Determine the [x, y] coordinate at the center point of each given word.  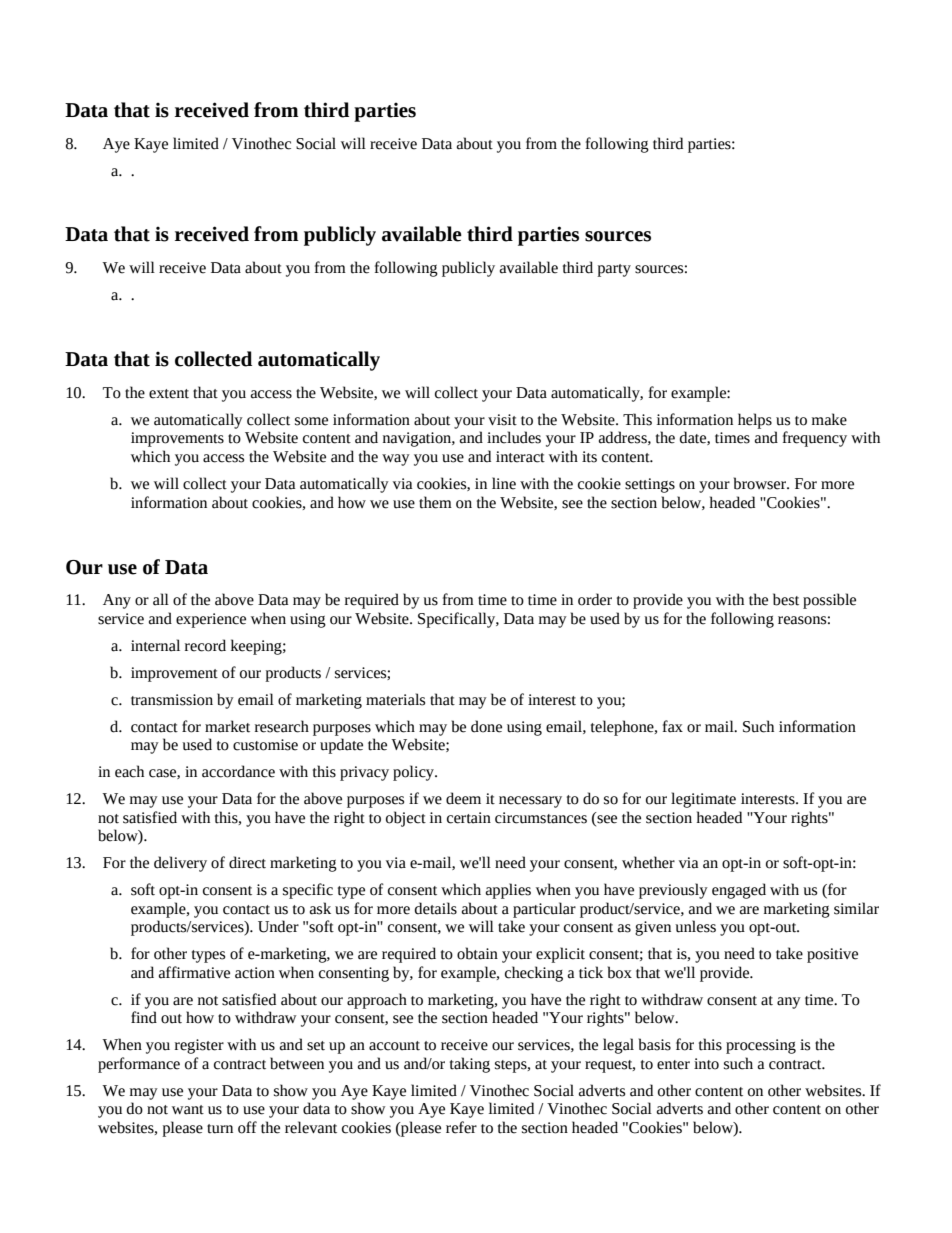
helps [755, 421]
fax [673, 726]
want [188, 1110]
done [486, 726]
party [614, 270]
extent [169, 394]
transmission [172, 700]
